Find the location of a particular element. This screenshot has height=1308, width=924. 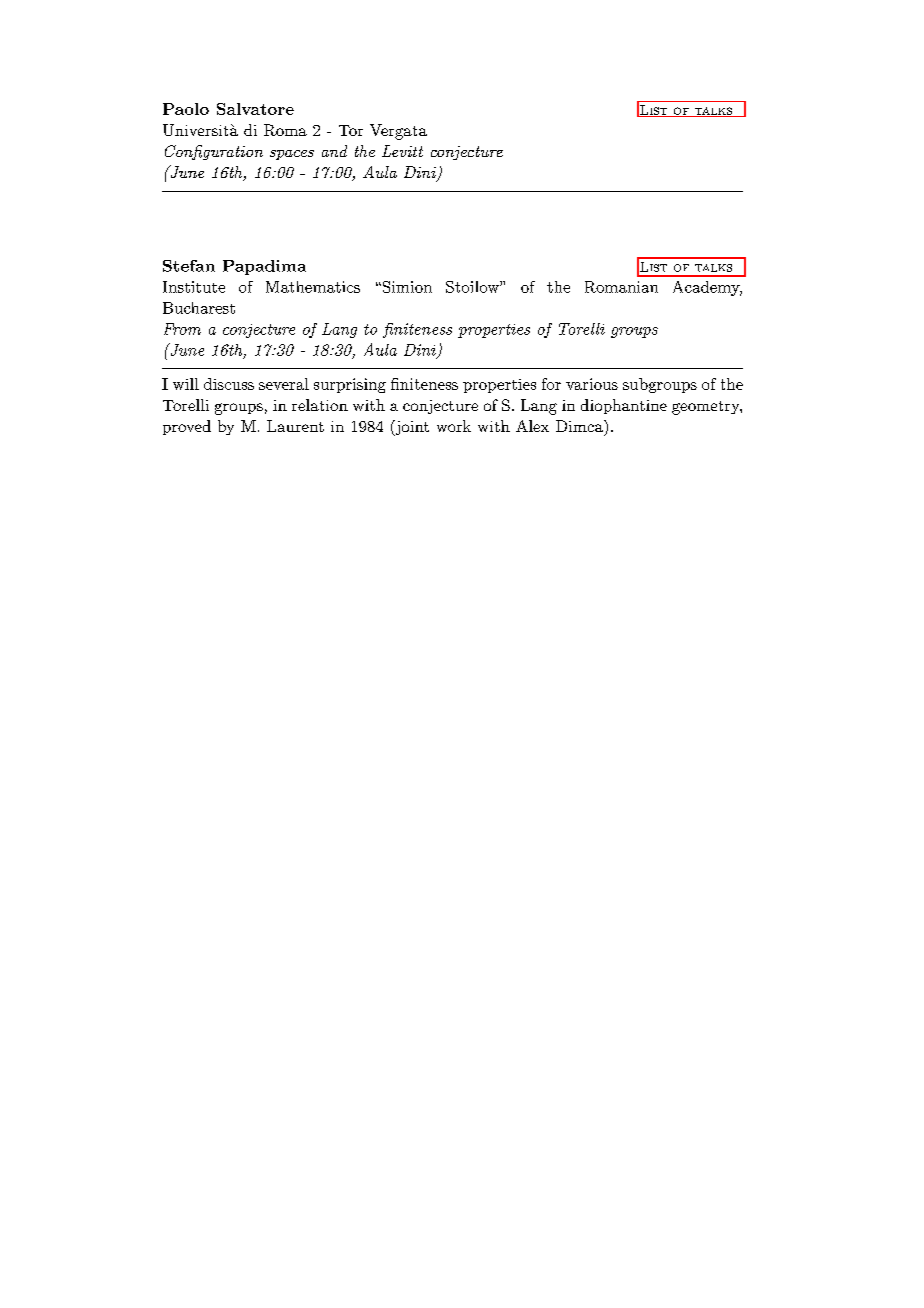

Stefan is located at coordinates (189, 266).
